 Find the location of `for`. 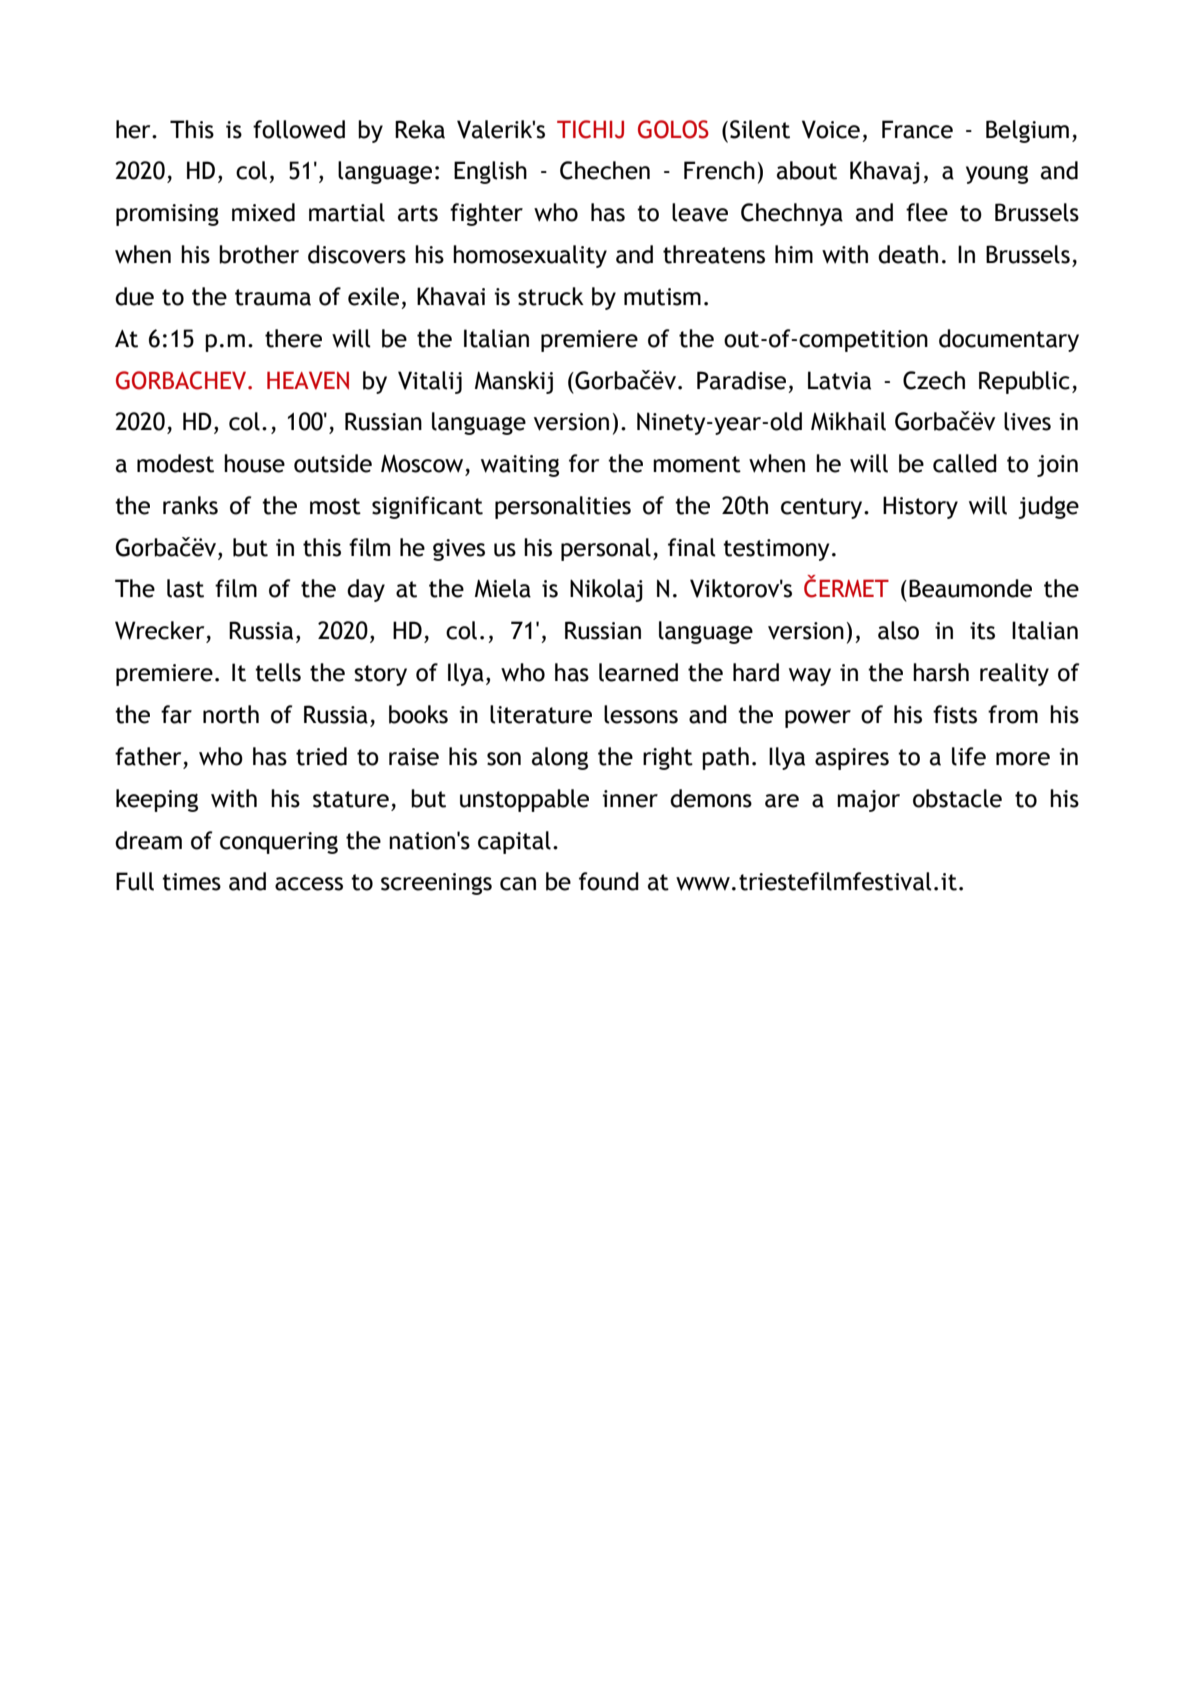

for is located at coordinates (584, 463).
